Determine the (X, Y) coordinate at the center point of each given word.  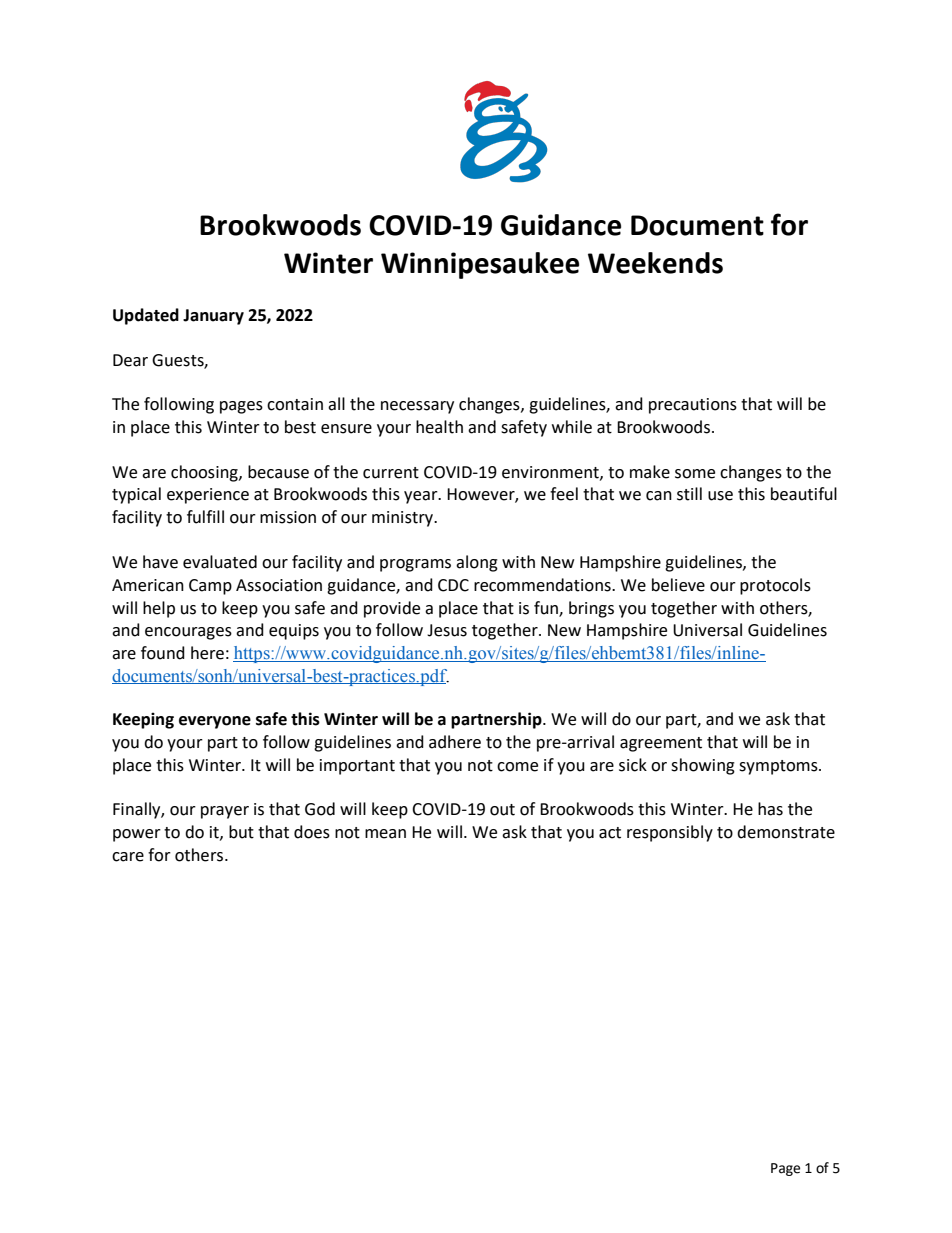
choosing (205, 473)
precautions (693, 406)
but (241, 832)
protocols (775, 586)
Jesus (447, 630)
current (391, 473)
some (695, 474)
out (502, 810)
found (163, 653)
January (213, 317)
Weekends (655, 263)
